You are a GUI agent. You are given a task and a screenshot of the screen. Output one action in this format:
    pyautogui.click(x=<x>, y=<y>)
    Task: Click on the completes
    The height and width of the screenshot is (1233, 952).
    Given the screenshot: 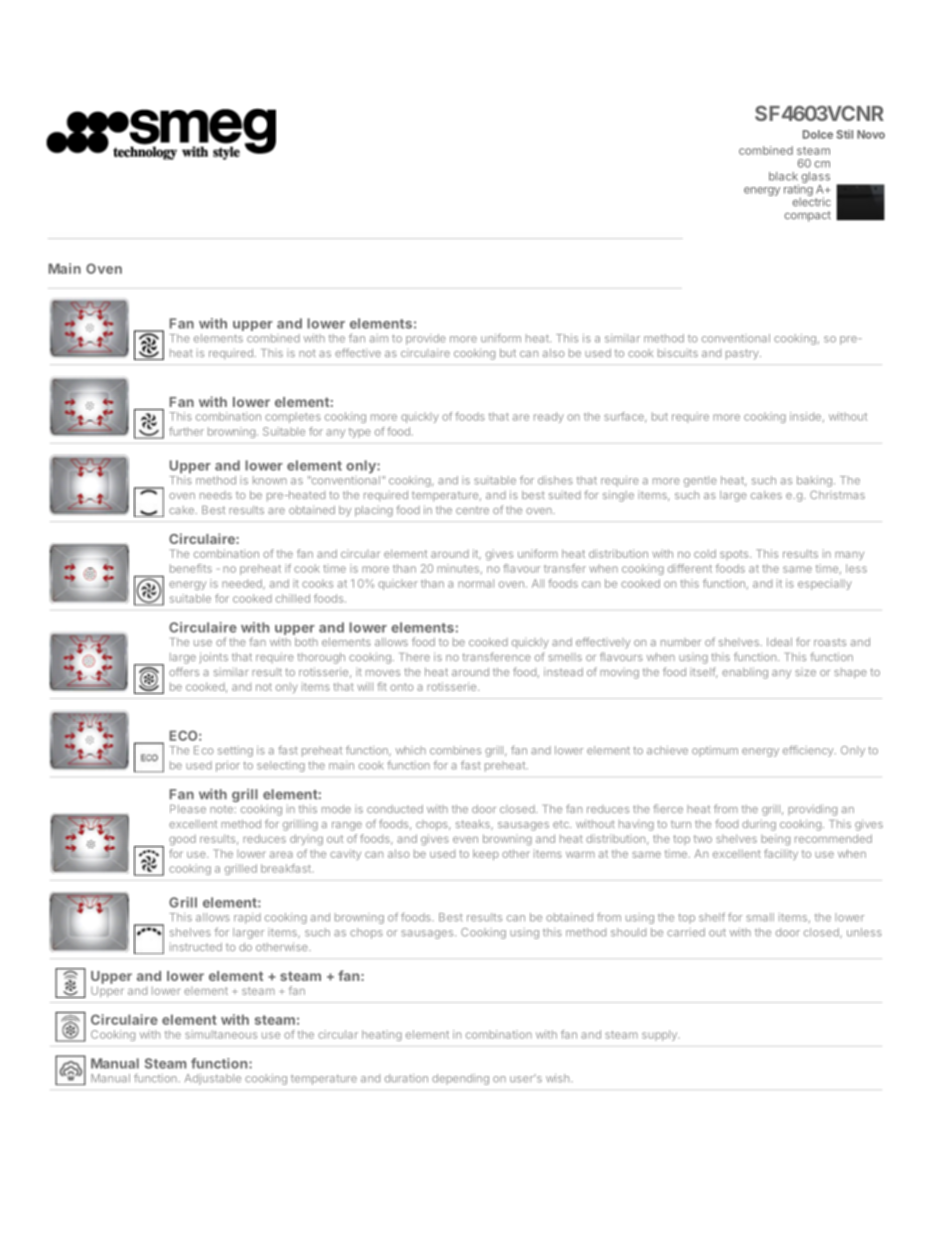 What is the action you would take?
    pyautogui.click(x=293, y=417)
